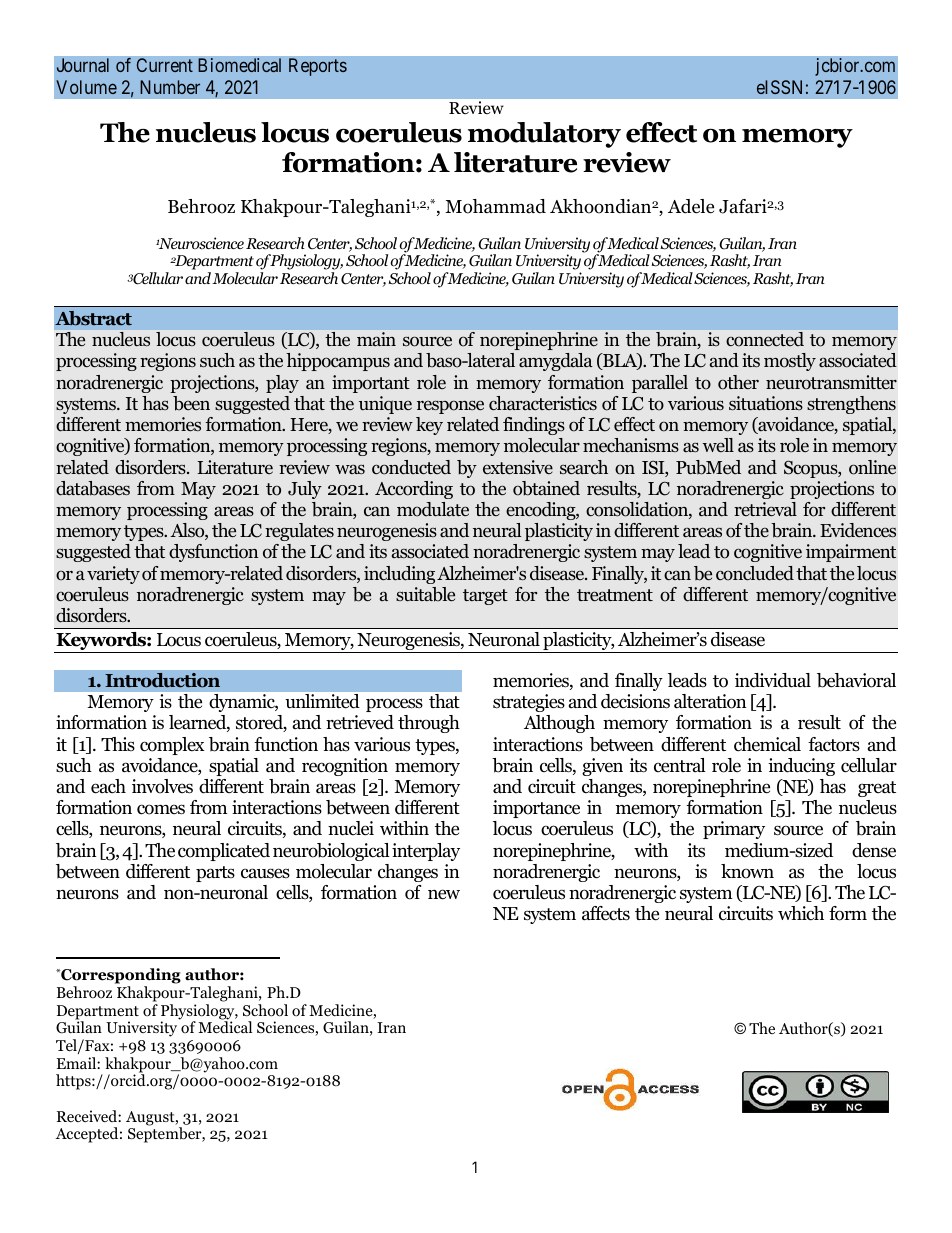 Image resolution: width=952 pixels, height=1233 pixels. Describe the element at coordinates (170, 87) in the screenshot. I see `Number` at that location.
